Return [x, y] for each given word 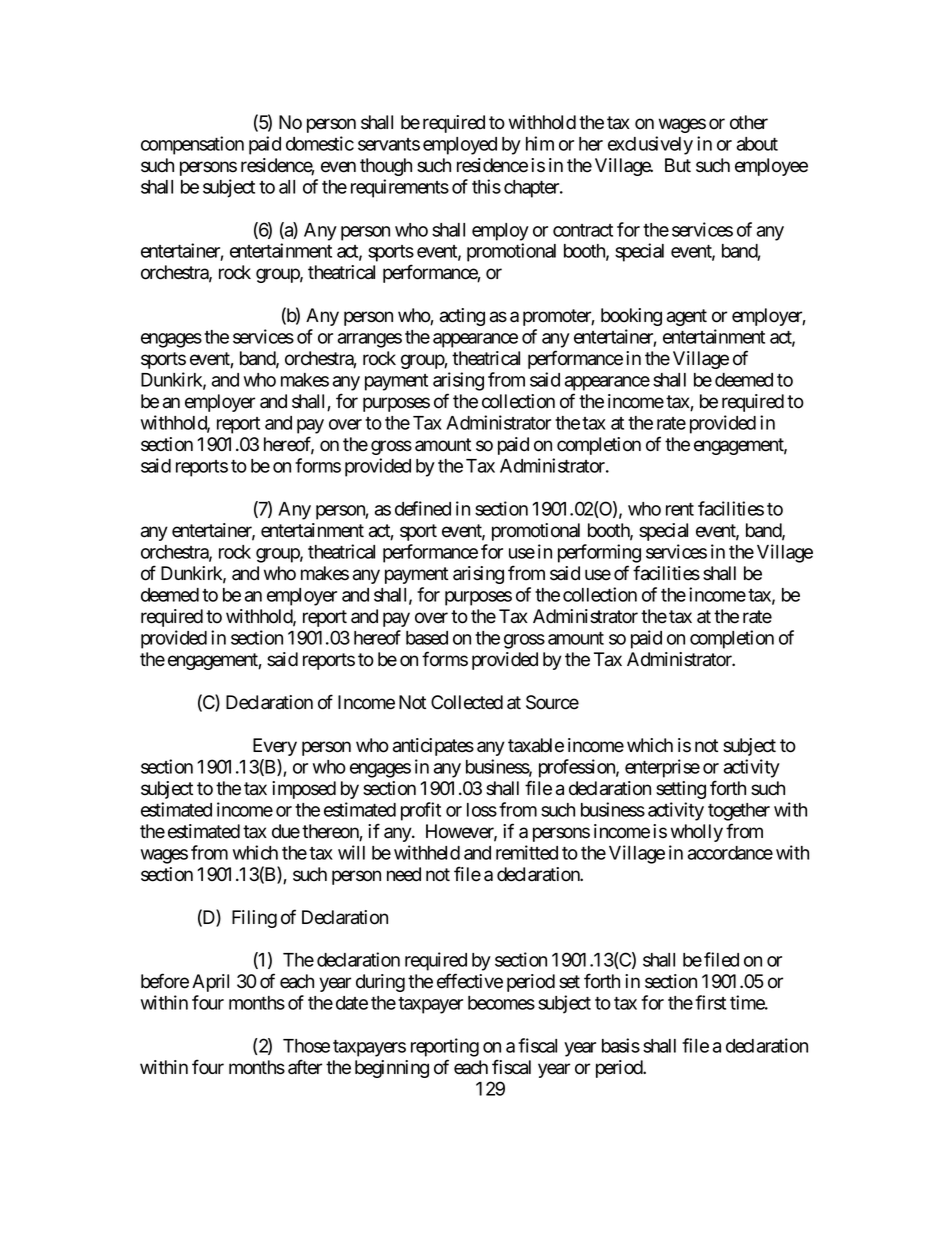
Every [275, 747]
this [486, 186]
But [678, 165]
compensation [192, 145]
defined [423, 508]
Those [306, 1046]
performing [599, 553]
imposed [304, 790]
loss [482, 810]
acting [462, 317]
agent [687, 317]
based [427, 638]
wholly [697, 833]
